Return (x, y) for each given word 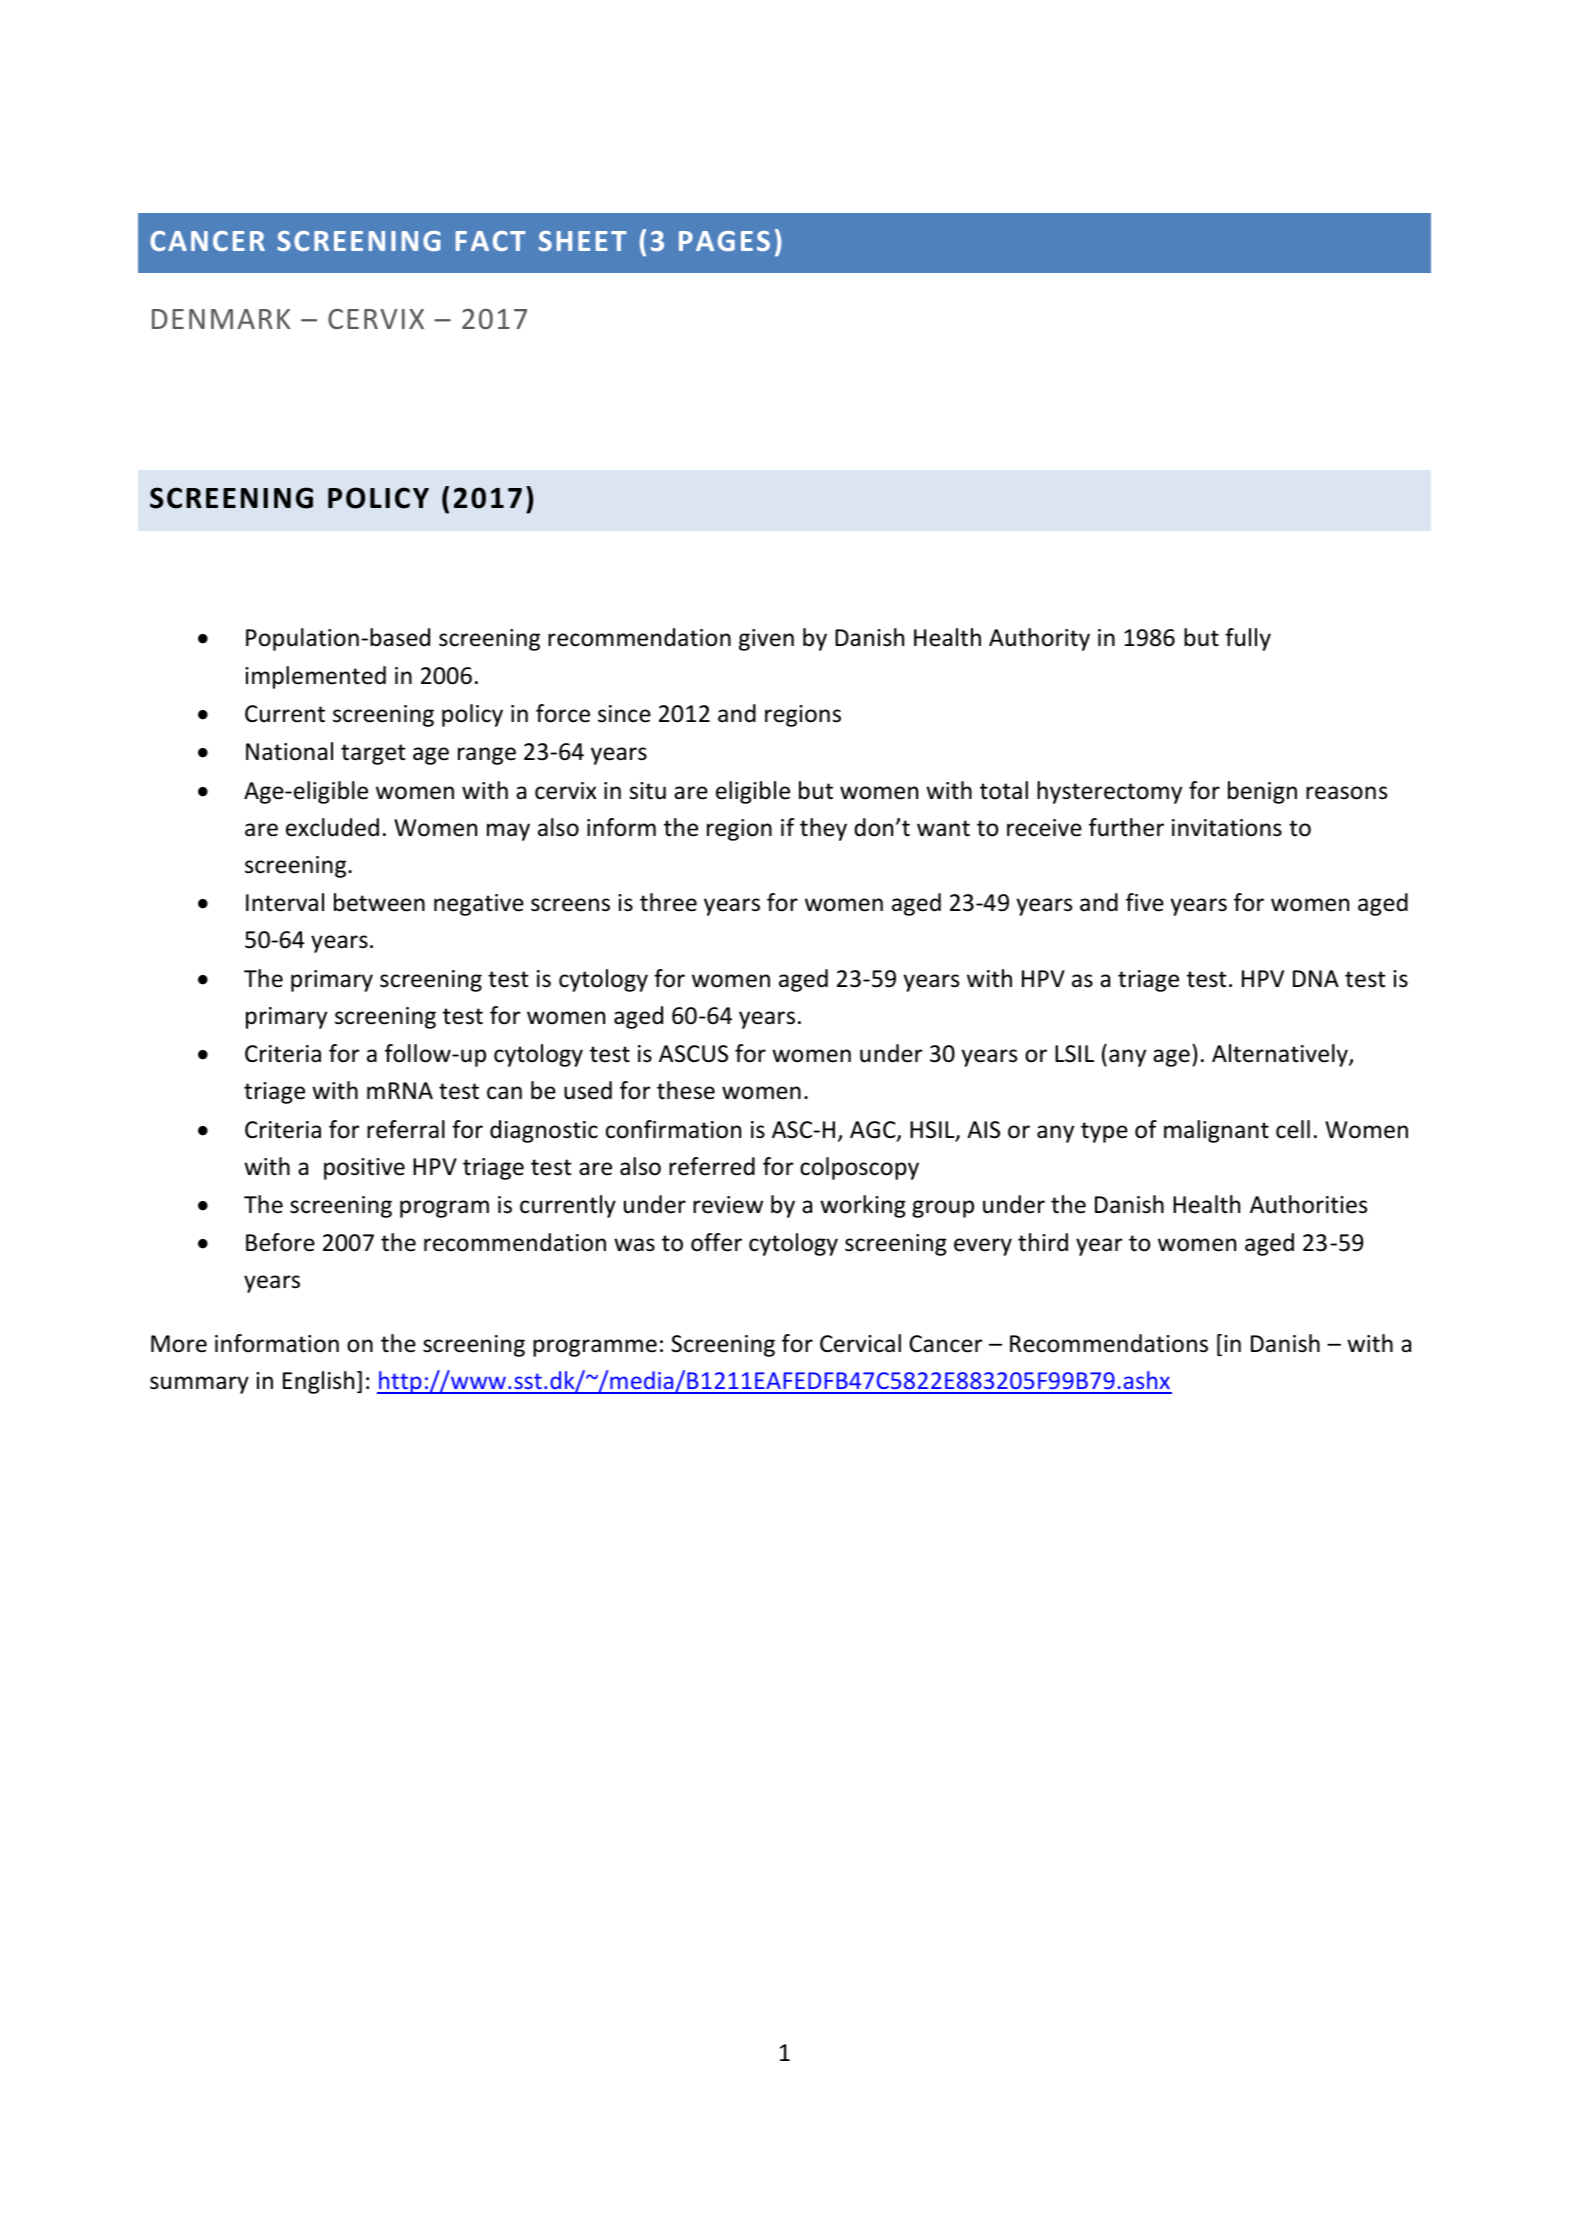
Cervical (860, 1343)
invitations (1227, 828)
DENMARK (221, 319)
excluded (332, 827)
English (318, 1382)
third (1043, 1242)
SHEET (583, 241)
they (823, 829)
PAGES (724, 241)
